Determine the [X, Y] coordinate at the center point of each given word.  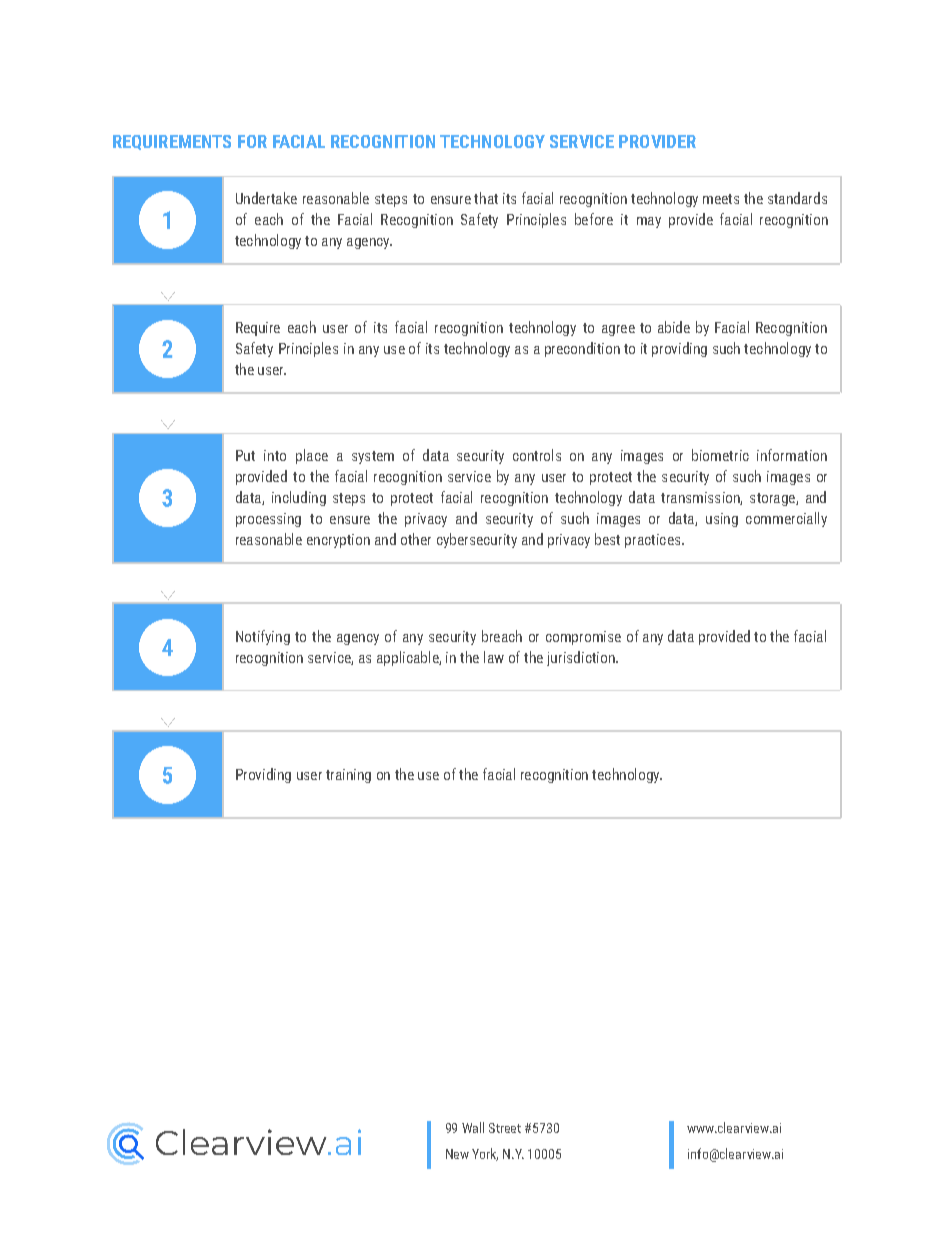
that [486, 198]
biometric [720, 455]
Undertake [266, 198]
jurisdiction [582, 658]
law [494, 657]
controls [537, 455]
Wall [473, 1127]
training [348, 776]
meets [721, 199]
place [312, 456]
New [457, 1154]
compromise [583, 638]
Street [505, 1128]
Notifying [263, 637]
